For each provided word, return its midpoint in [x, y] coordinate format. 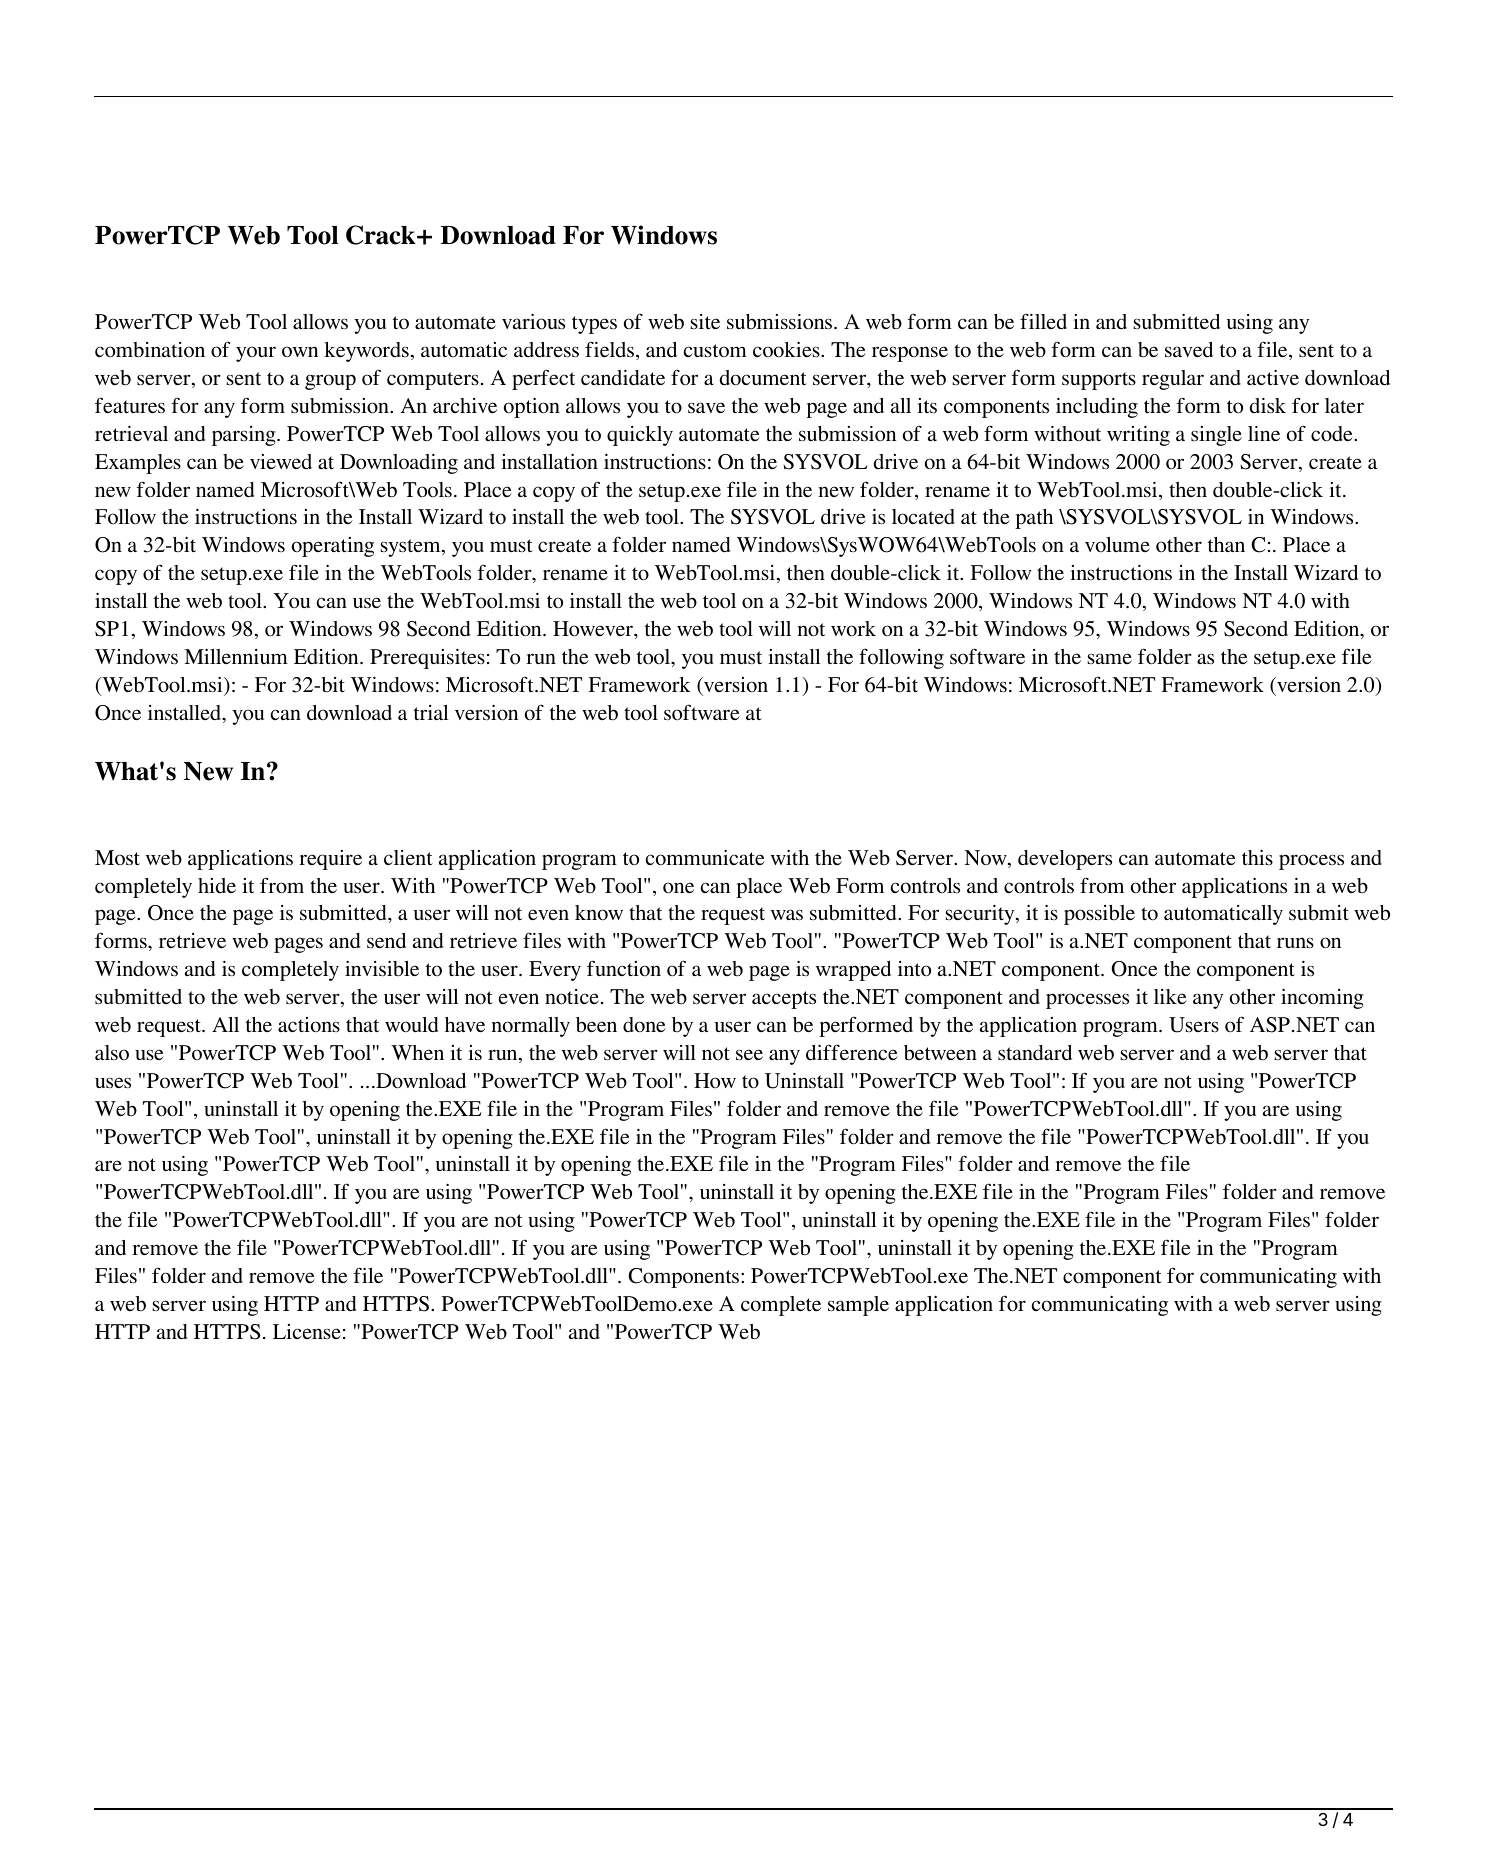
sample [858, 1306]
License [307, 1331]
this [1257, 857]
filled [1043, 321]
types [594, 325]
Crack [382, 235]
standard [1035, 1053]
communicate [705, 858]
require [330, 860]
